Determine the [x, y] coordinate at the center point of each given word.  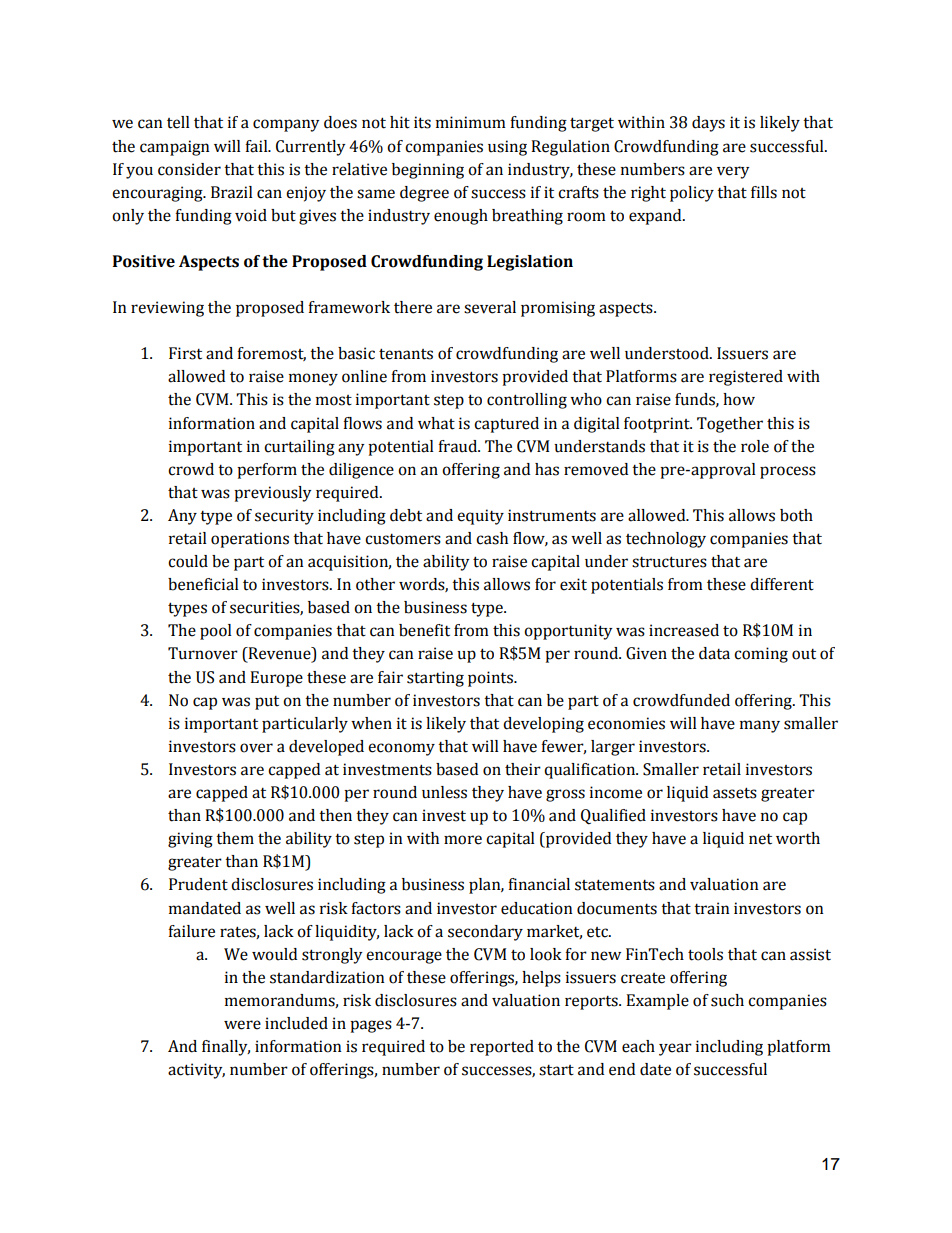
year [675, 1049]
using [507, 148]
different [782, 584]
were [242, 1025]
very [733, 172]
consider [189, 169]
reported [502, 1048]
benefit [424, 630]
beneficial [203, 584]
